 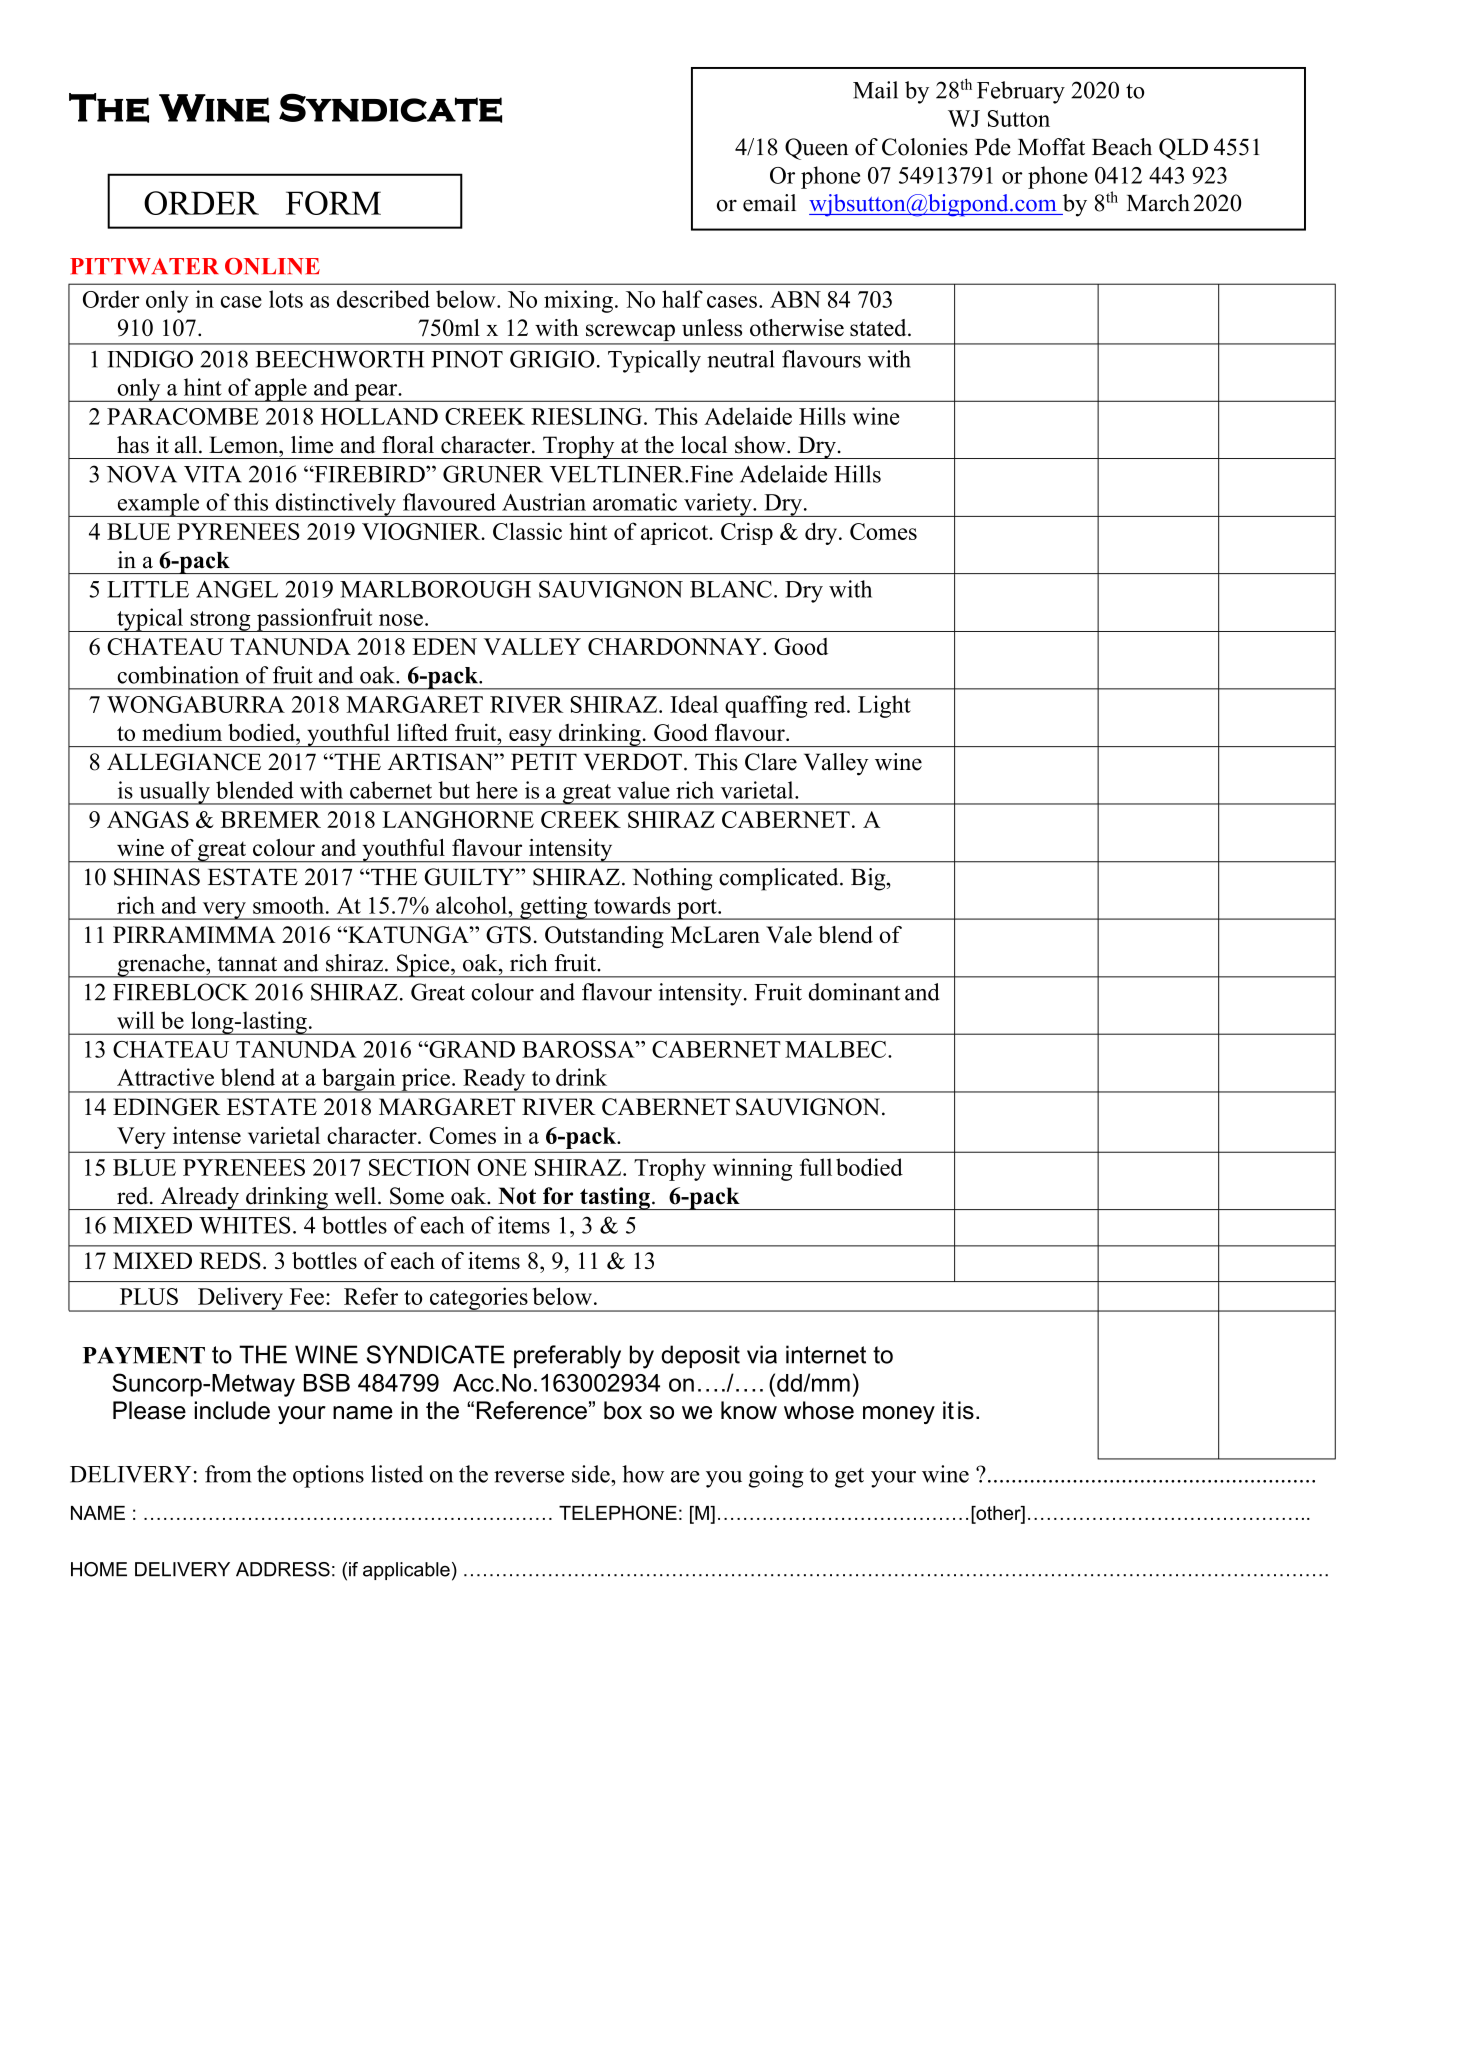 What do you see at coordinates (333, 203) in the page?
I see `FORM` at bounding box center [333, 203].
